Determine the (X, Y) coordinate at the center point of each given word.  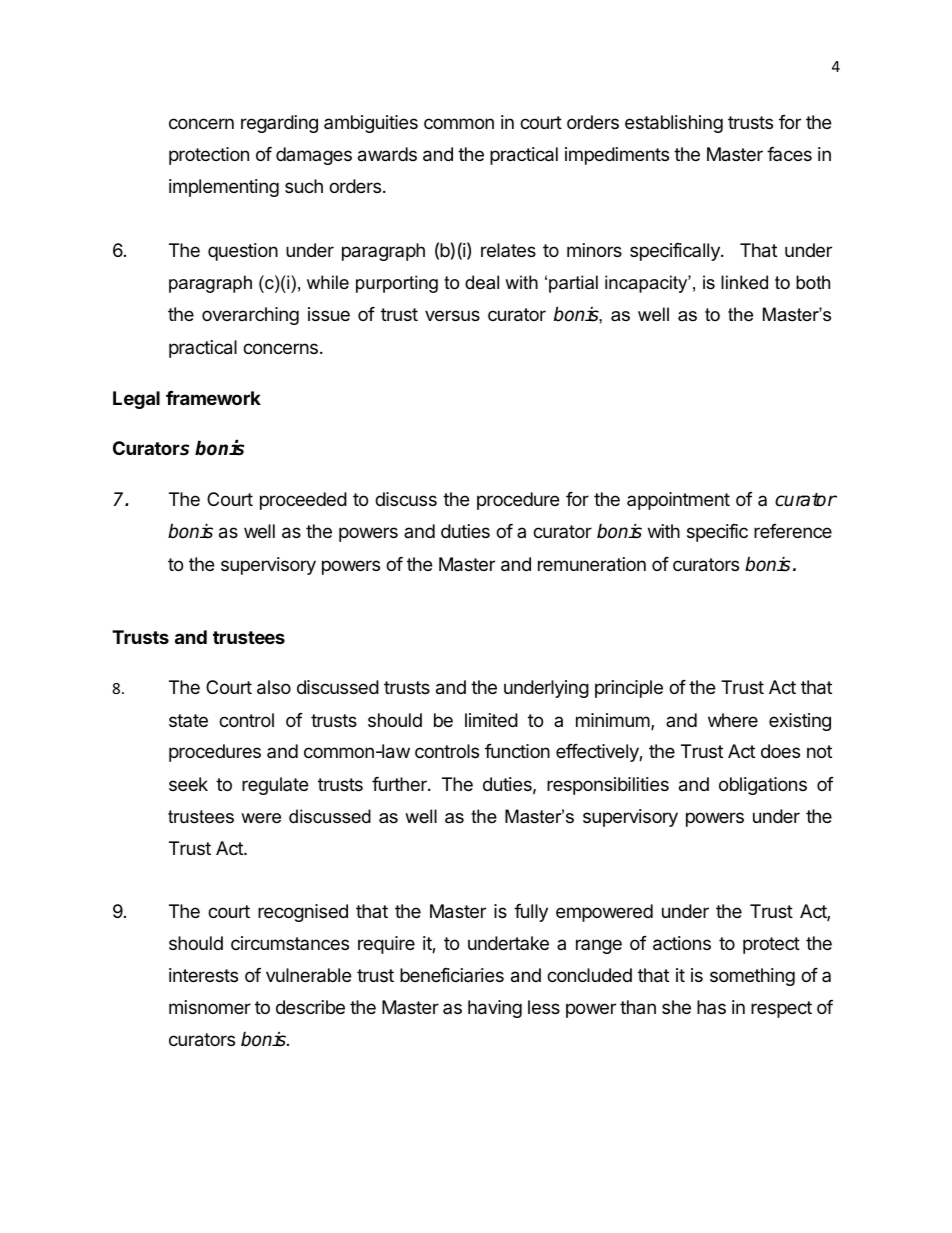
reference (793, 531)
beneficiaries (452, 975)
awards (387, 154)
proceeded (303, 501)
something (752, 977)
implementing (224, 188)
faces (789, 154)
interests (203, 975)
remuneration (592, 564)
